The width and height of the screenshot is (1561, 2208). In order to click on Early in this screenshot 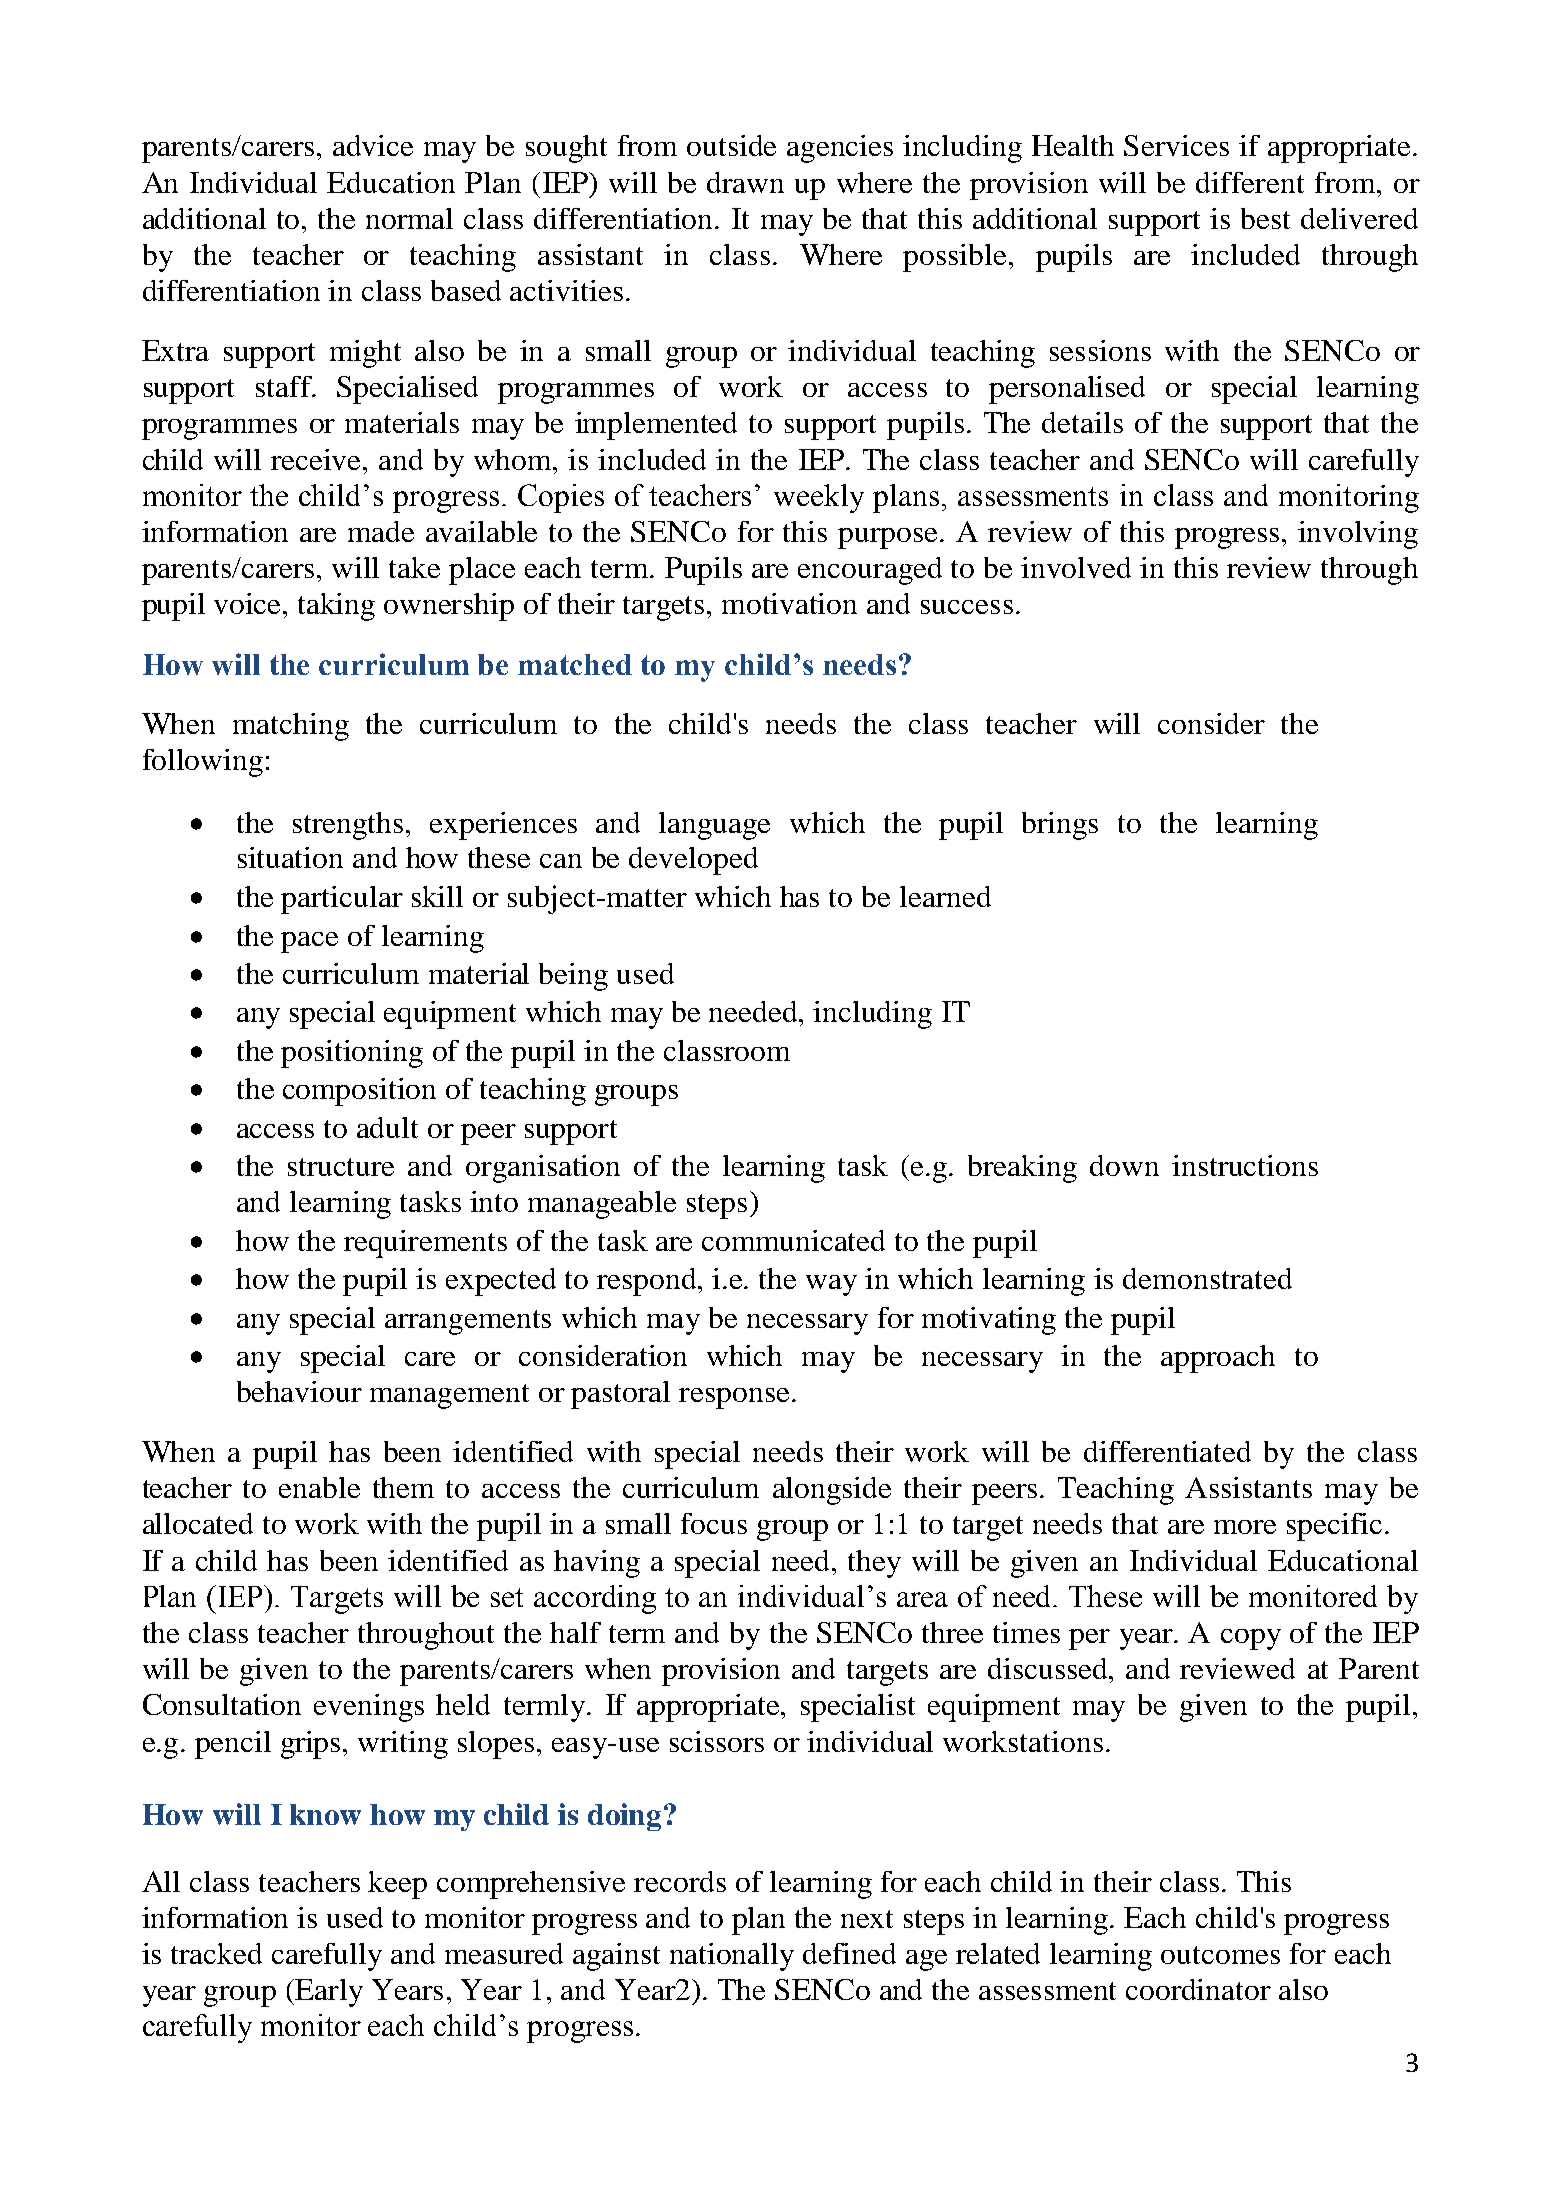, I will do `click(328, 1993)`.
